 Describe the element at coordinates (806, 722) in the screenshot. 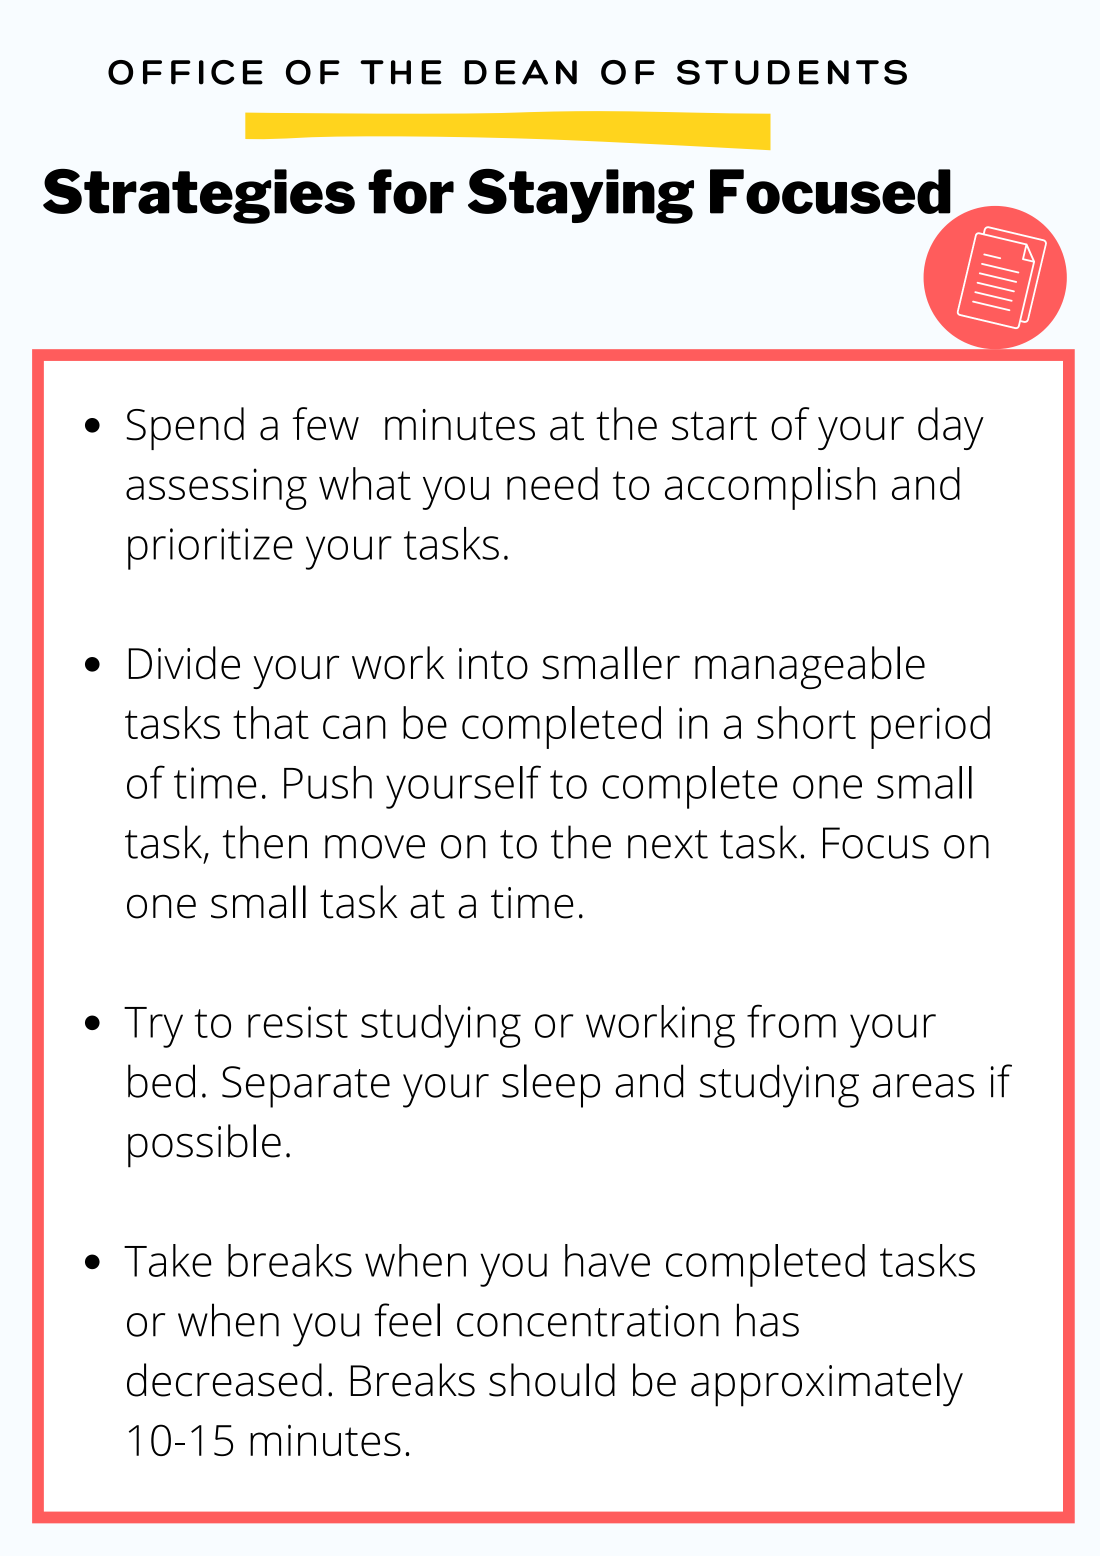

I see `short` at that location.
